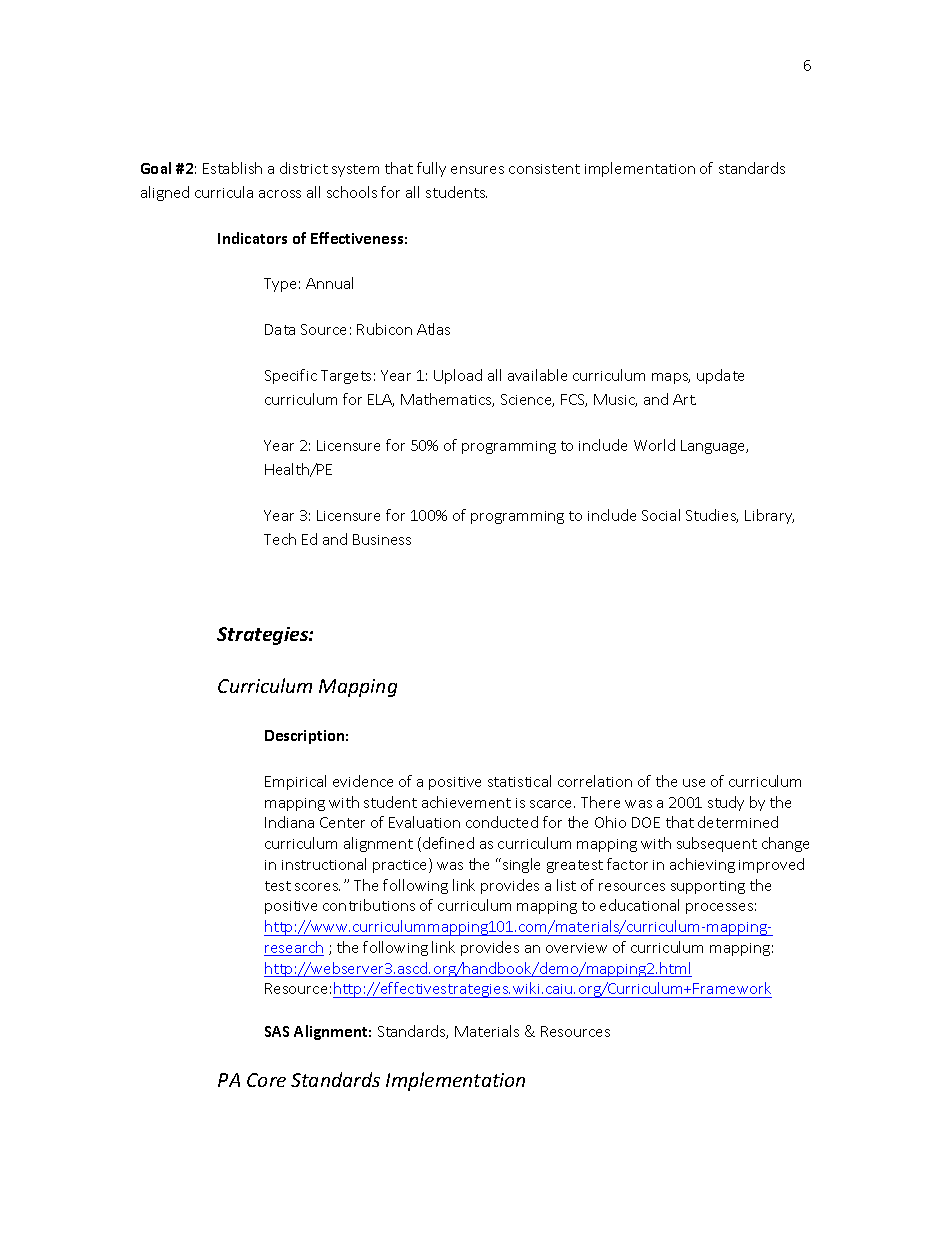  What do you see at coordinates (712, 516) in the document?
I see `Studies` at bounding box center [712, 516].
